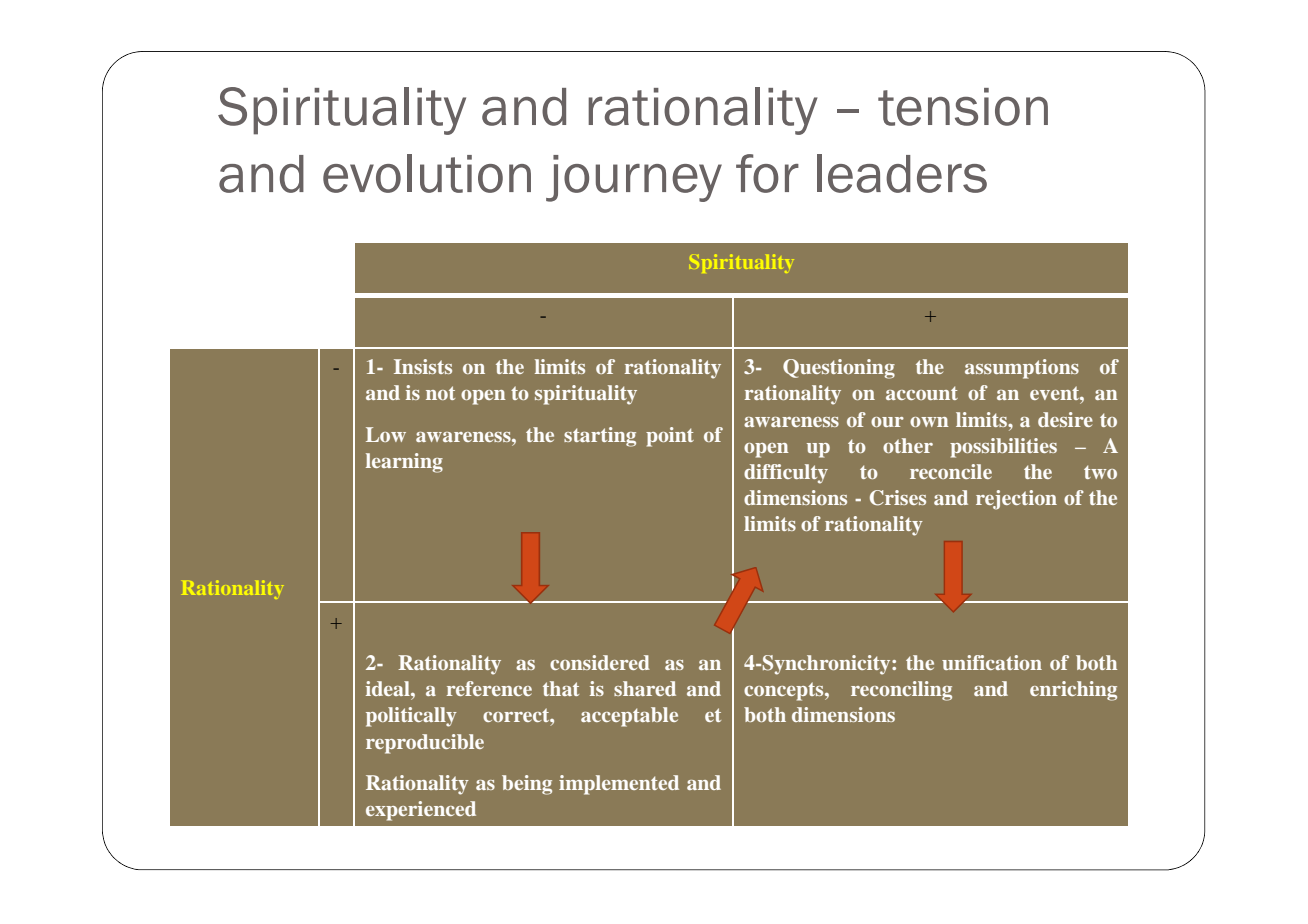  Describe the element at coordinates (670, 437) in the page. I see `point` at that location.
